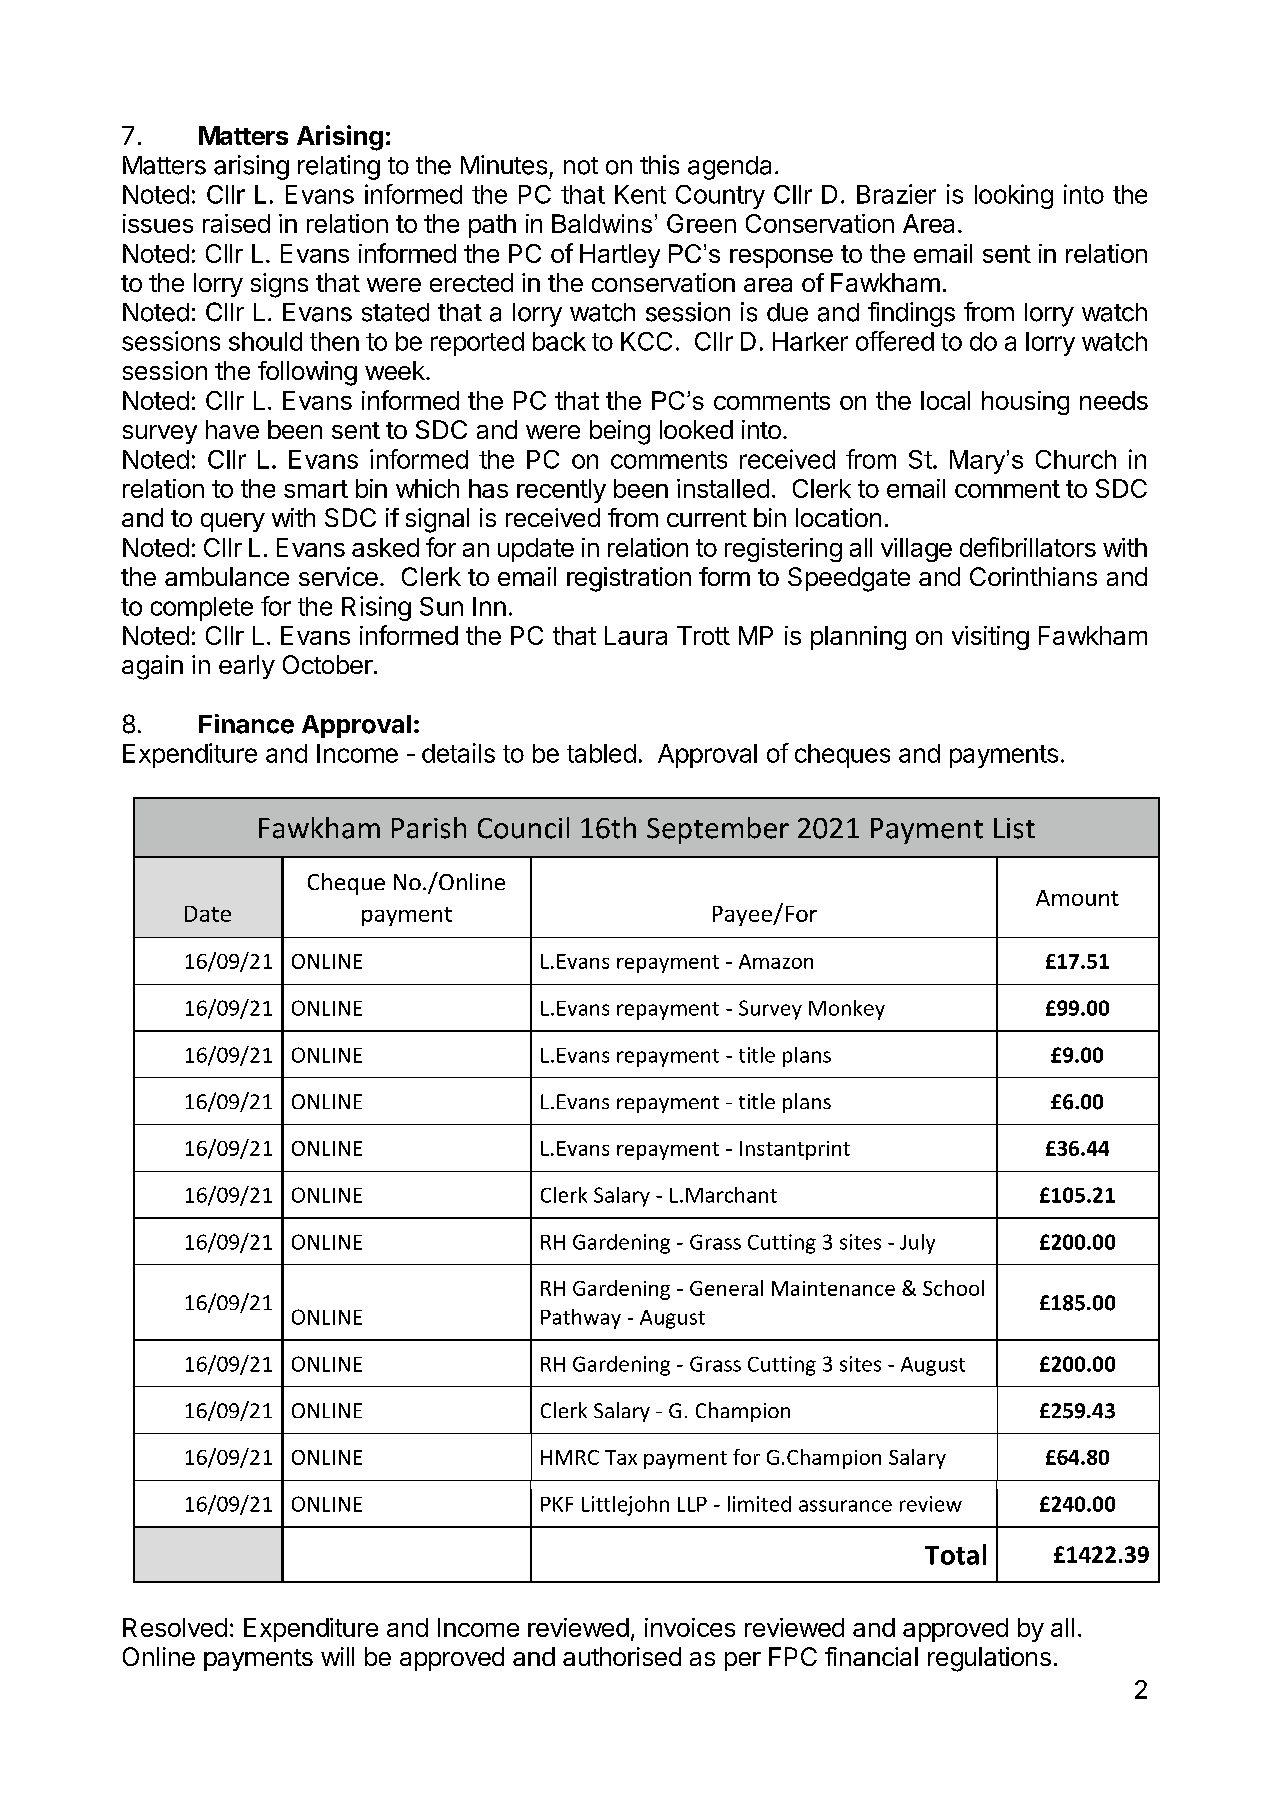 Image resolution: width=1268 pixels, height=1794 pixels. Describe the element at coordinates (636, 635) in the image. I see `Laura` at that location.
